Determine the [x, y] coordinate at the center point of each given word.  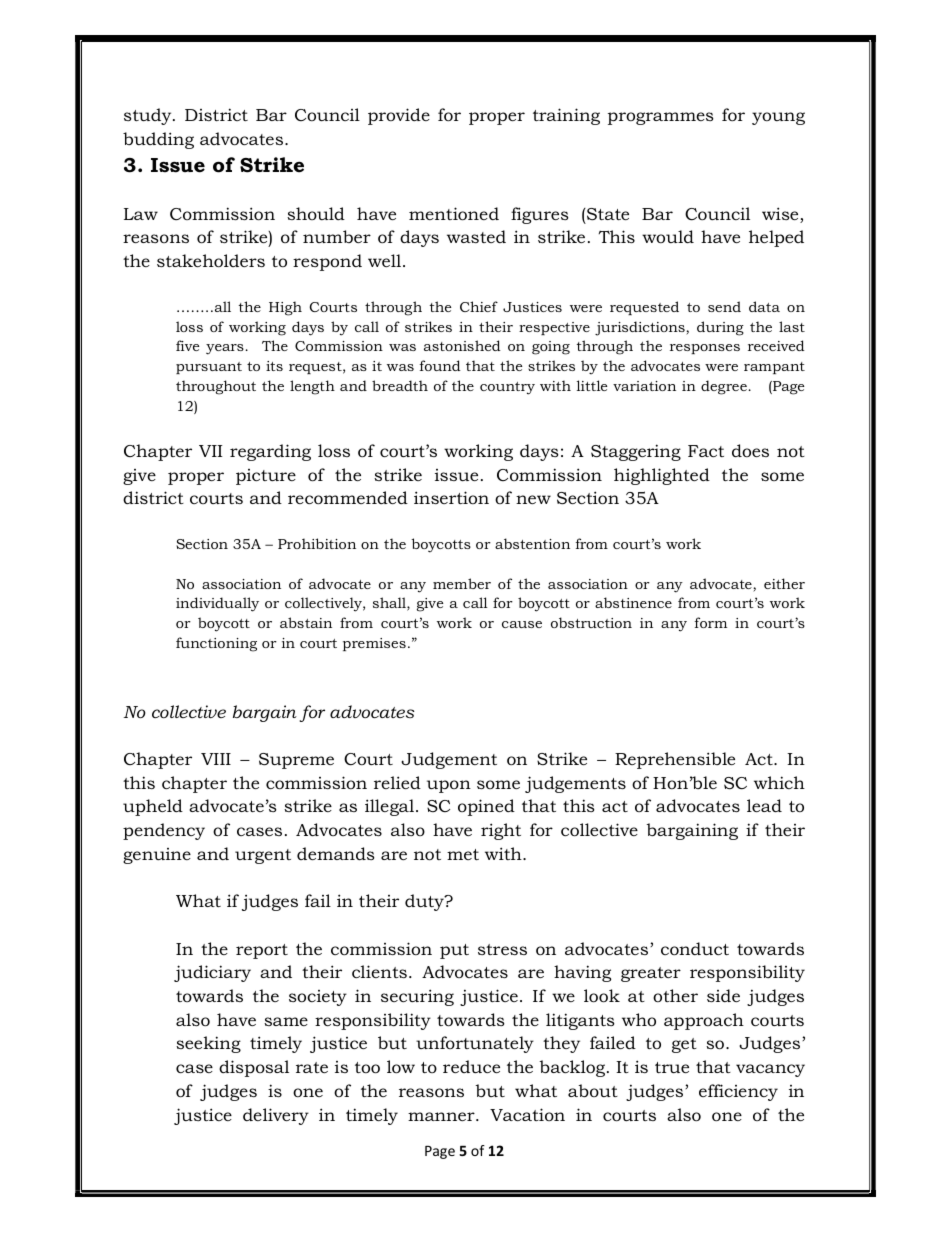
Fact [706, 451]
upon [449, 786]
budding [158, 140]
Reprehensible [675, 760]
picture [266, 477]
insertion [451, 497]
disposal [254, 1068]
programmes [661, 118]
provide [399, 116]
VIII [216, 759]
